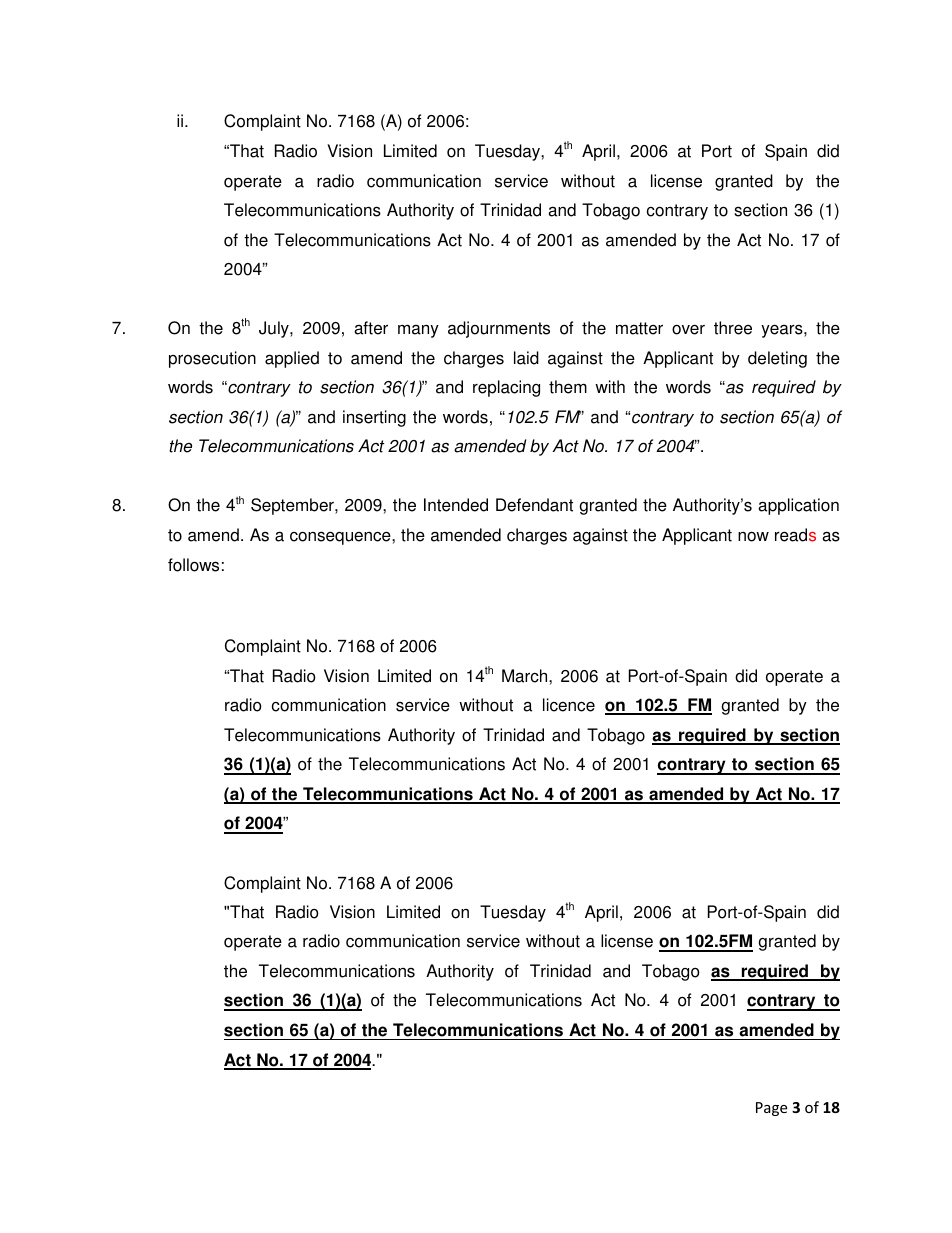 Image resolution: width=952 pixels, height=1233 pixels. What do you see at coordinates (526, 676) in the document?
I see `March` at bounding box center [526, 676].
